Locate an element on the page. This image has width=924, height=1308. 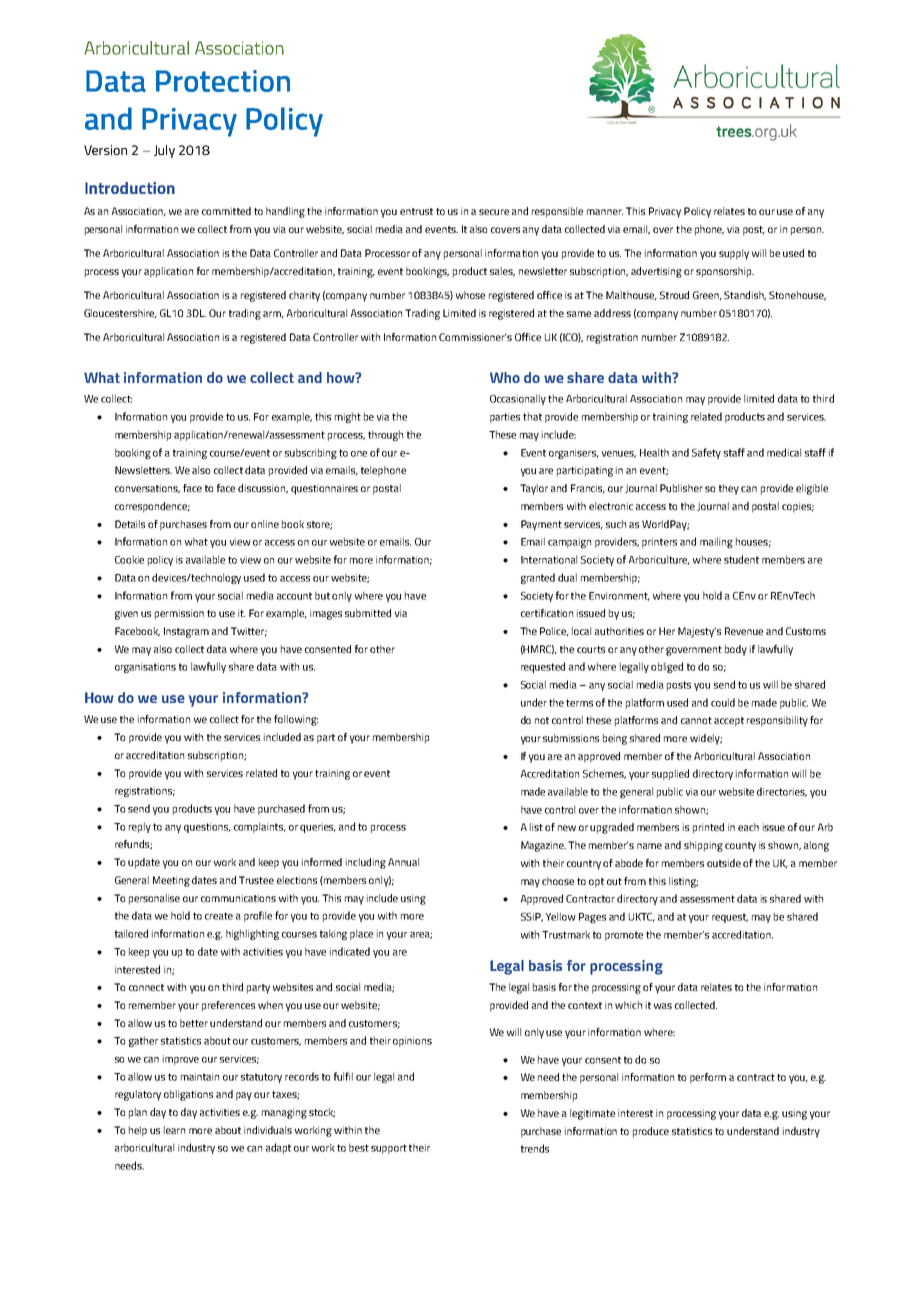
Protection is located at coordinates (223, 81).
